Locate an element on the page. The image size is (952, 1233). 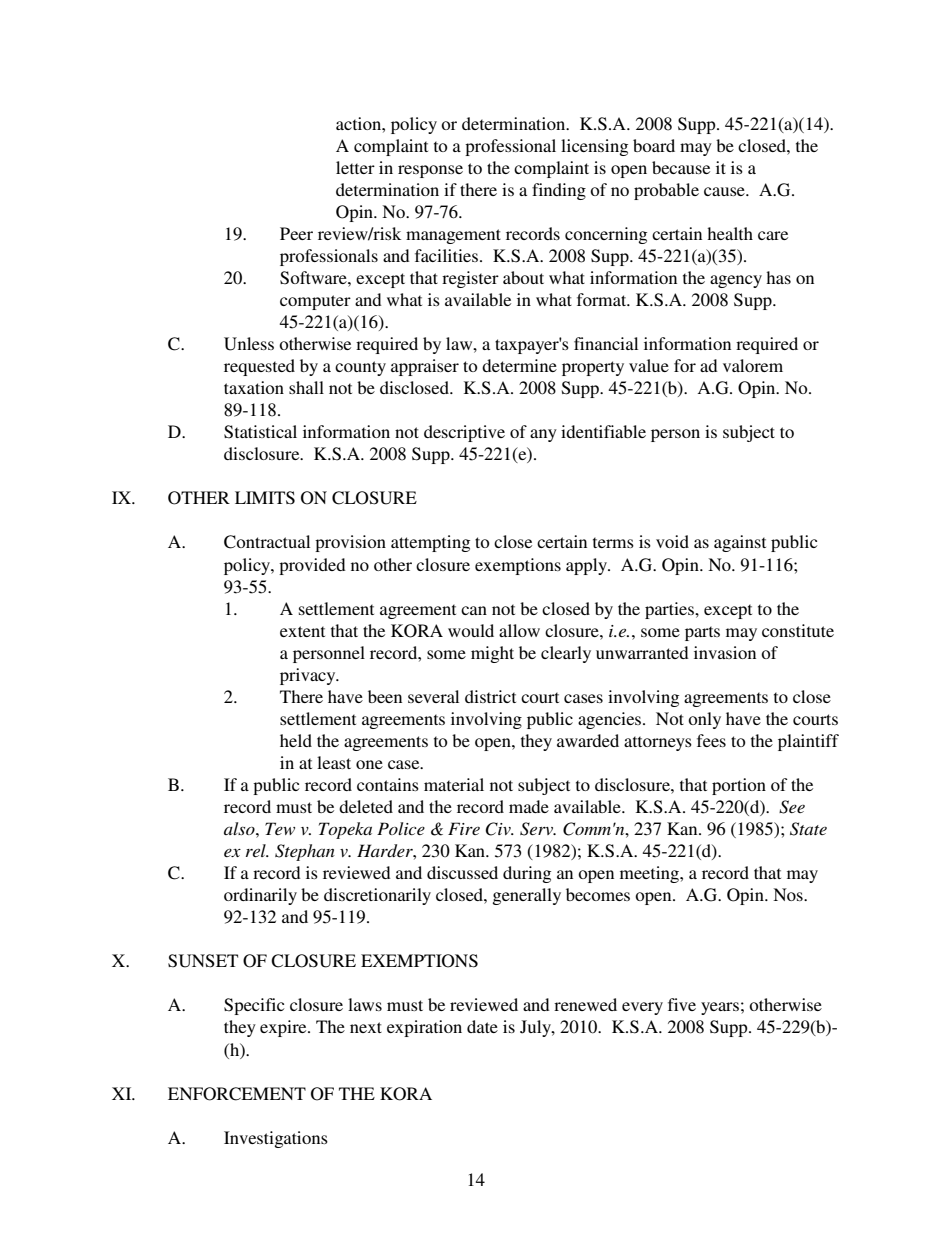
any is located at coordinates (543, 435).
